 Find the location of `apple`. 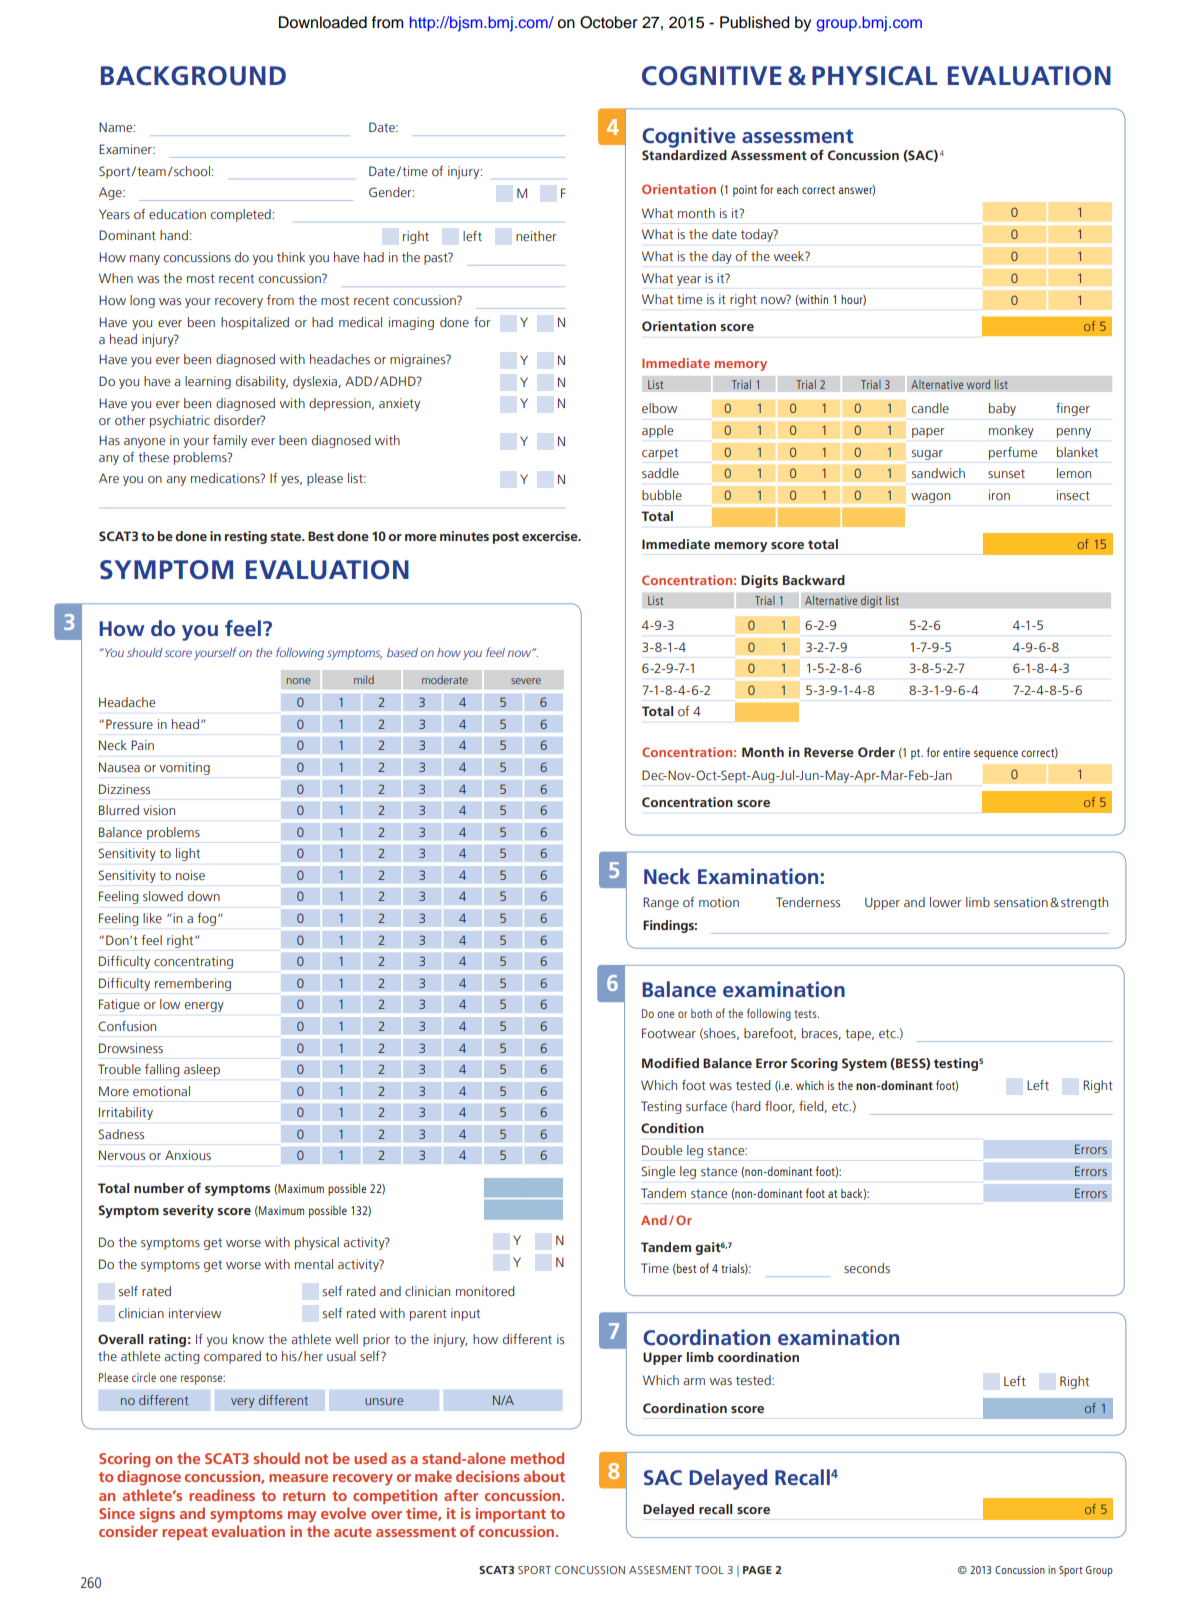

apple is located at coordinates (657, 431).
